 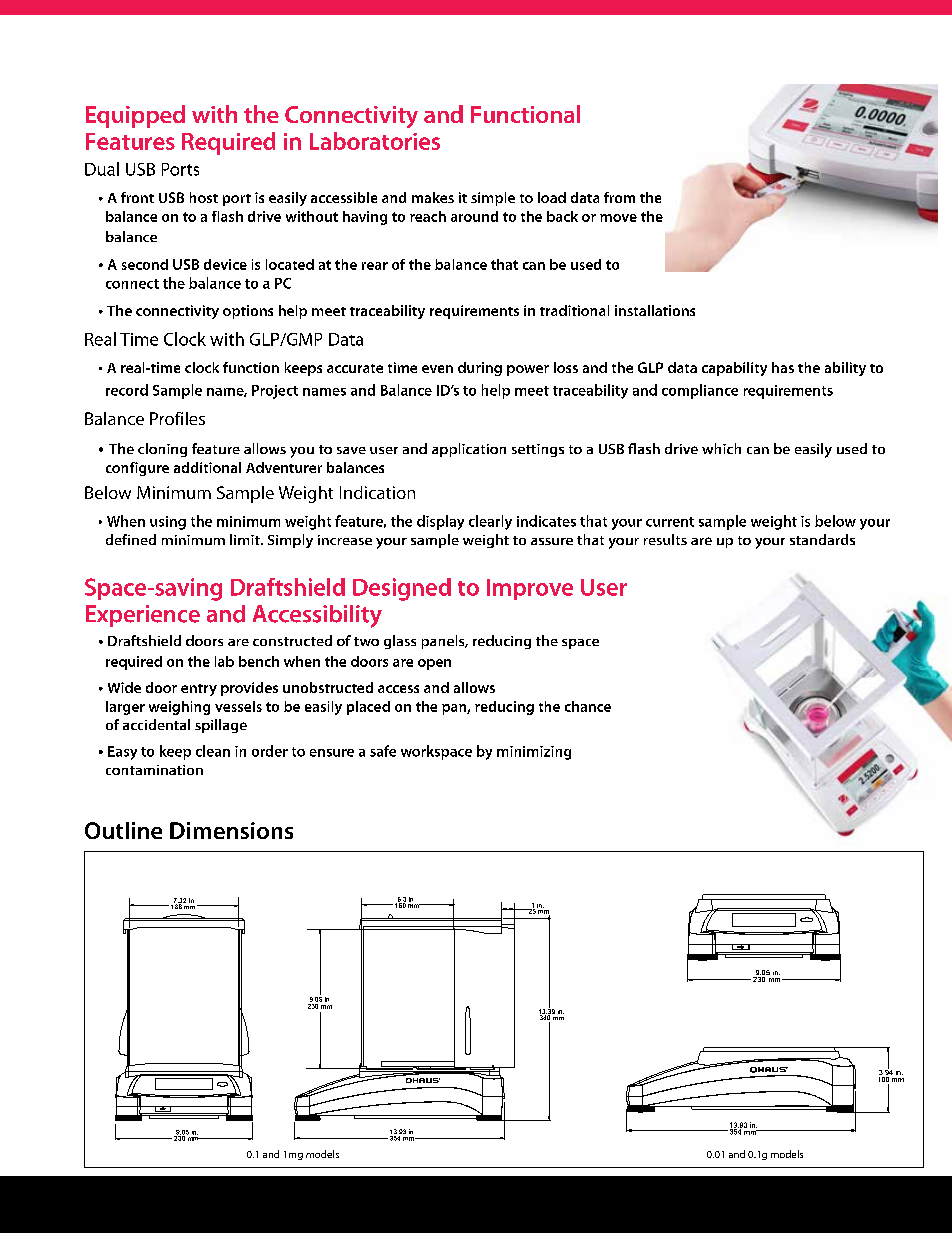 I want to click on Experience, so click(x=143, y=616).
